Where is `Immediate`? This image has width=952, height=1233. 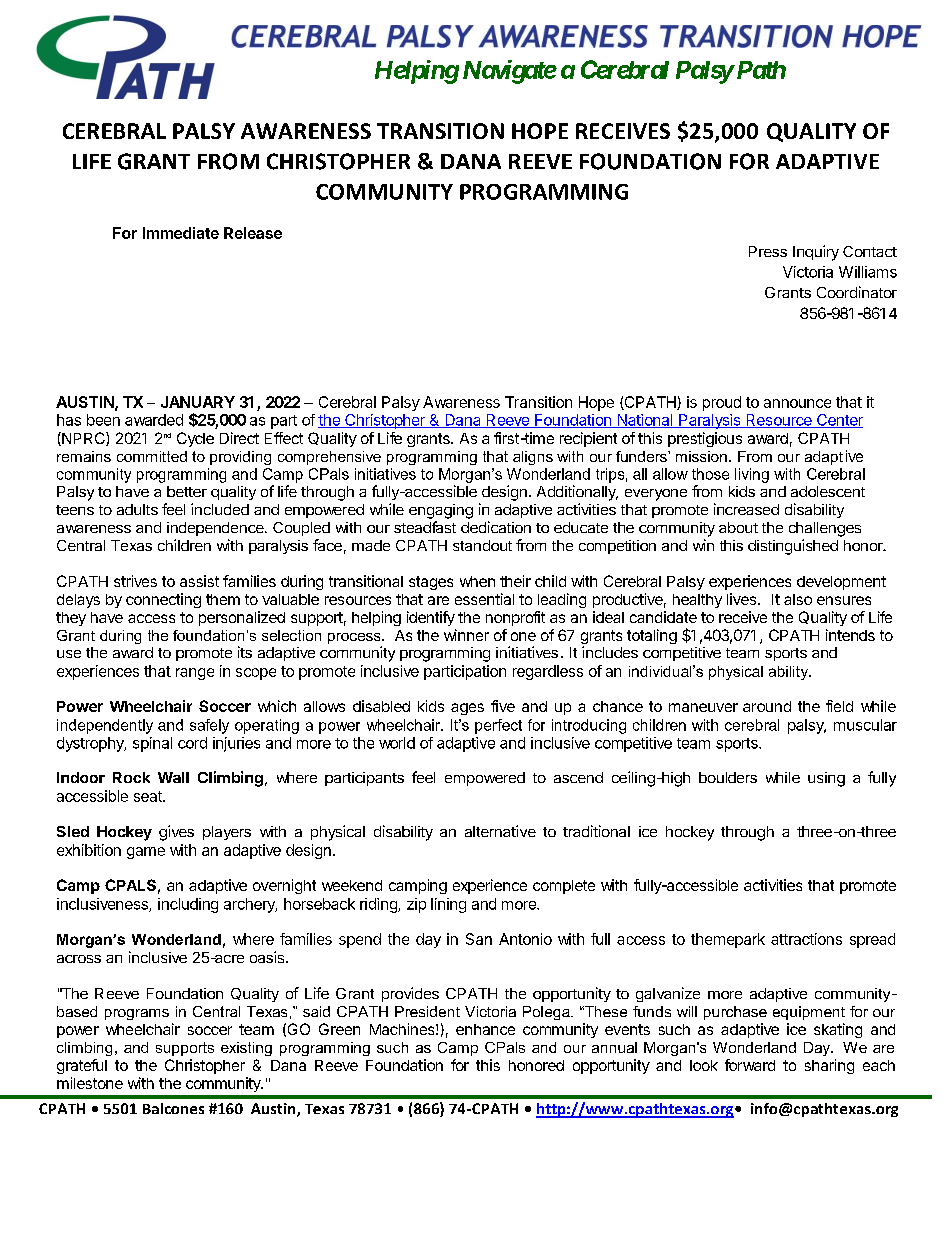 Immediate is located at coordinates (181, 233).
